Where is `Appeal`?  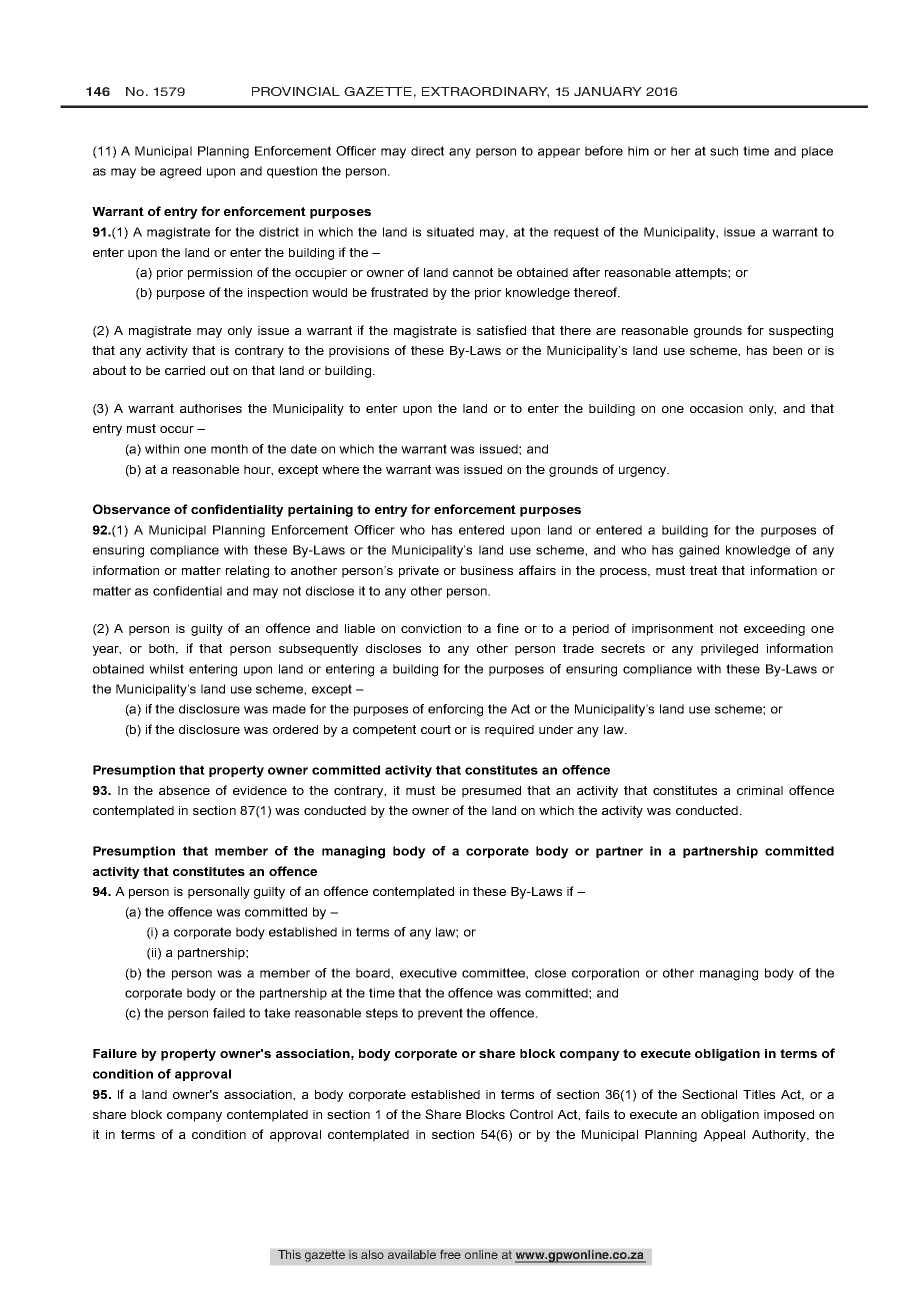
Appeal is located at coordinates (724, 1136).
